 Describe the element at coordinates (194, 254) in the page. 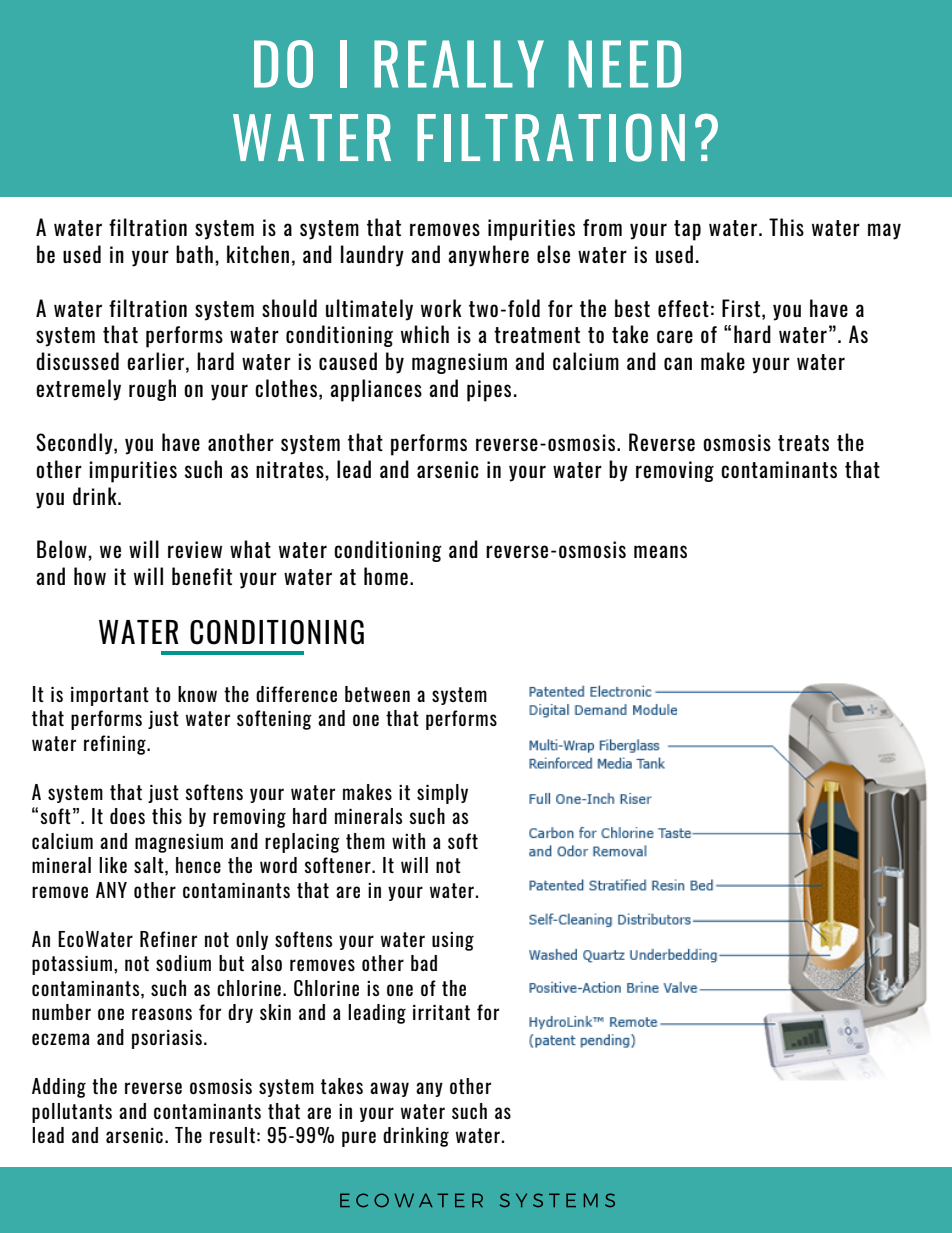

I see `bath` at that location.
